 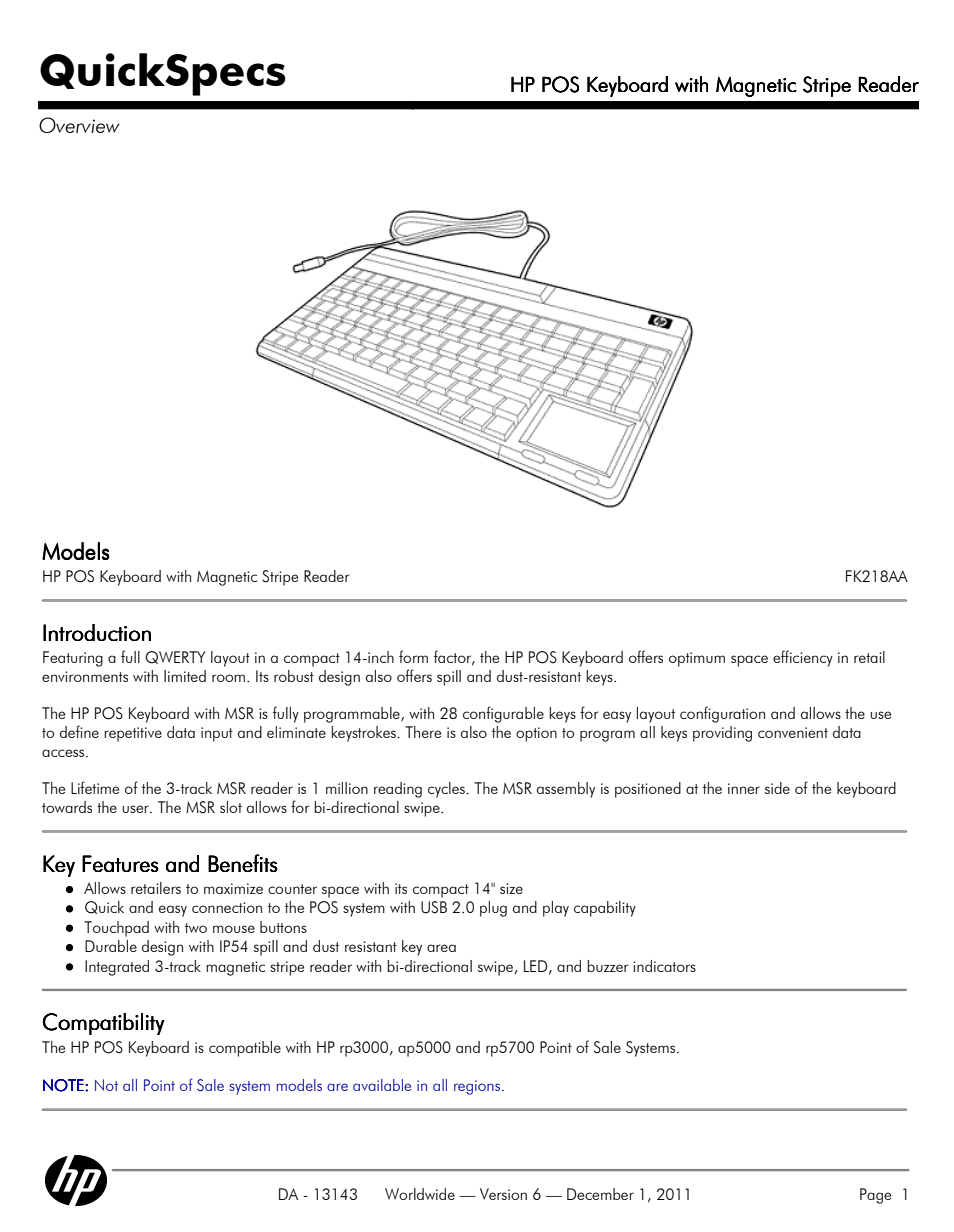 I want to click on QWERTY, so click(x=175, y=657).
